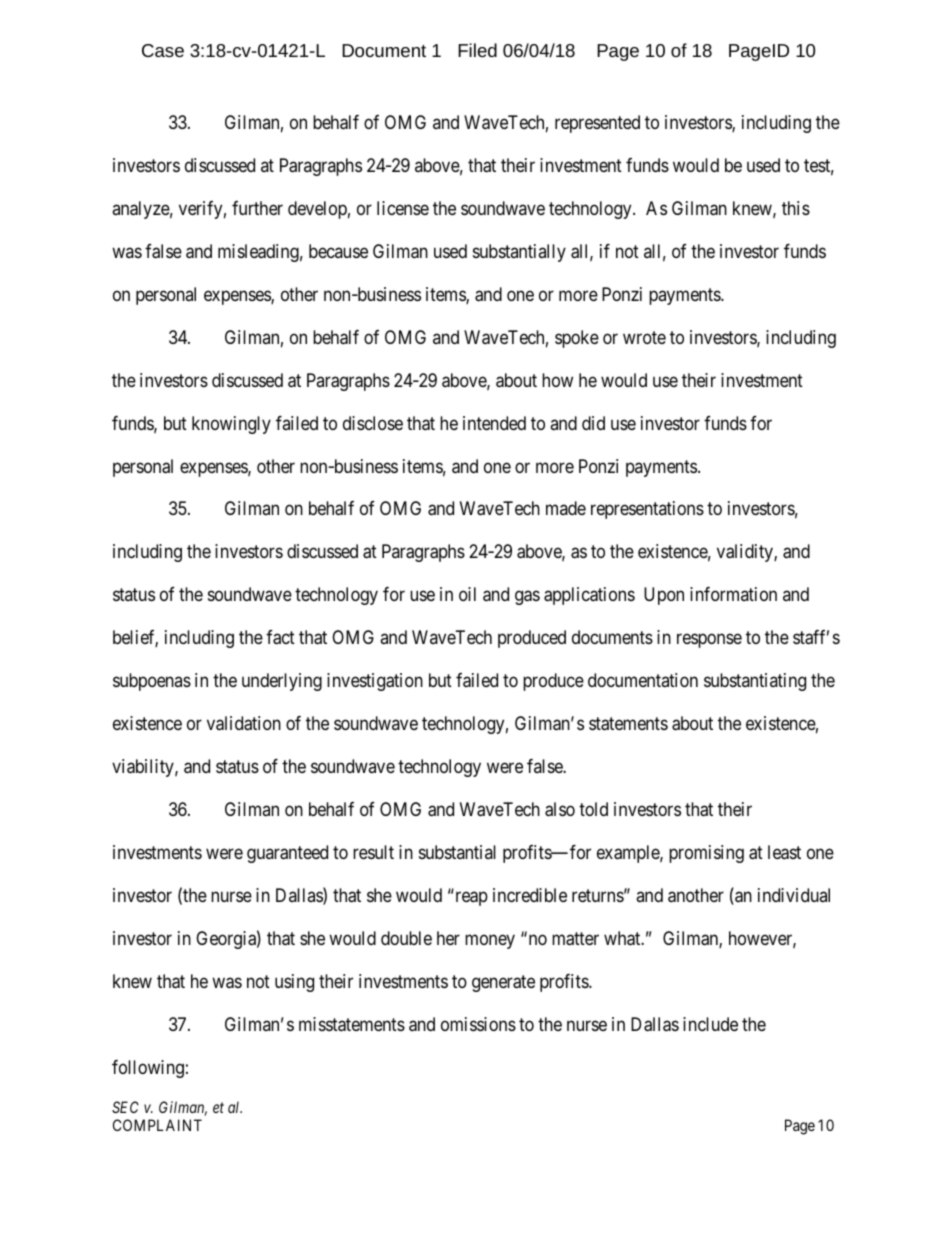 The image size is (952, 1233). I want to click on information, so click(733, 594).
